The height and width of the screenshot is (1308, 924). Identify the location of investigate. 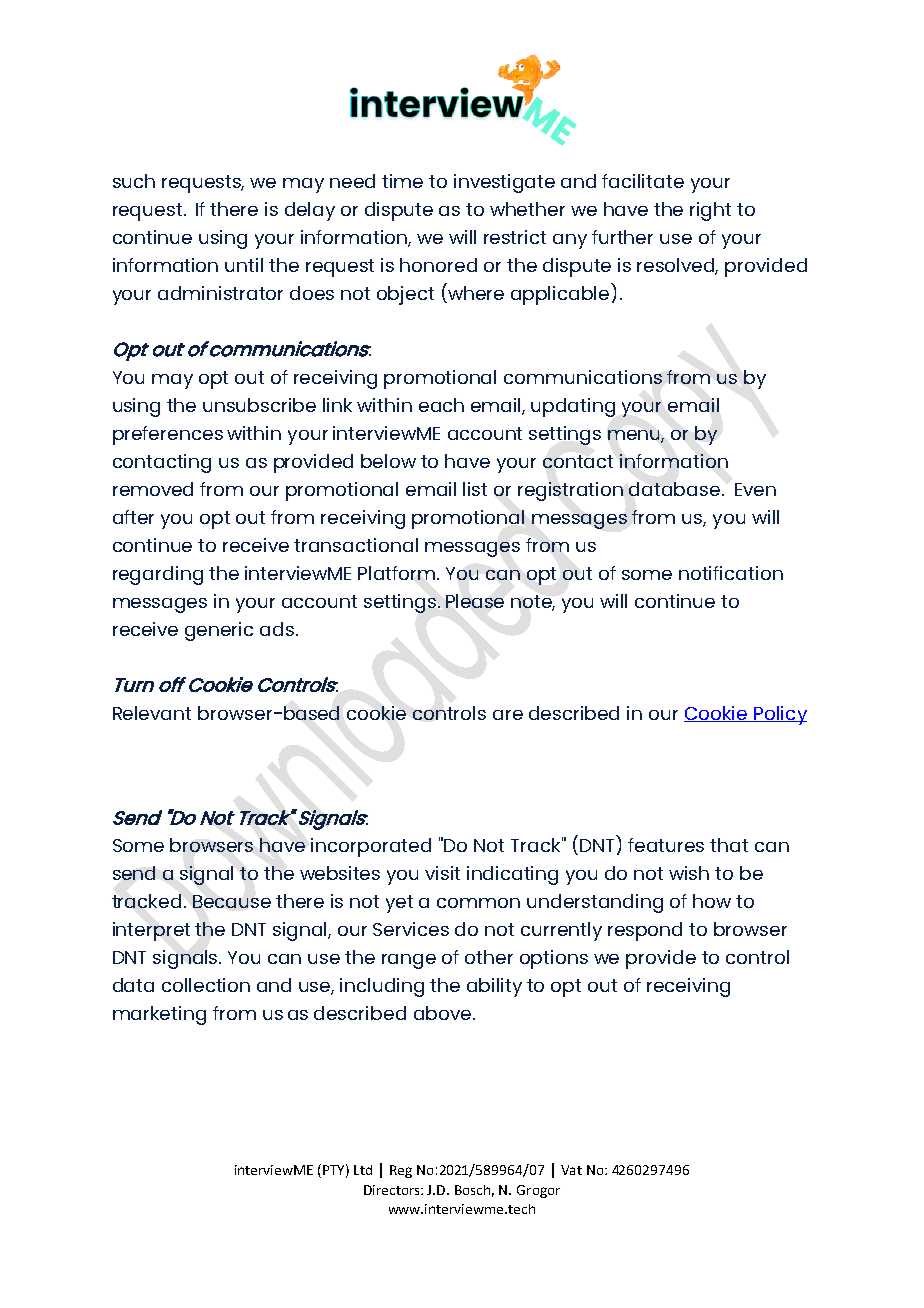
(504, 183).
